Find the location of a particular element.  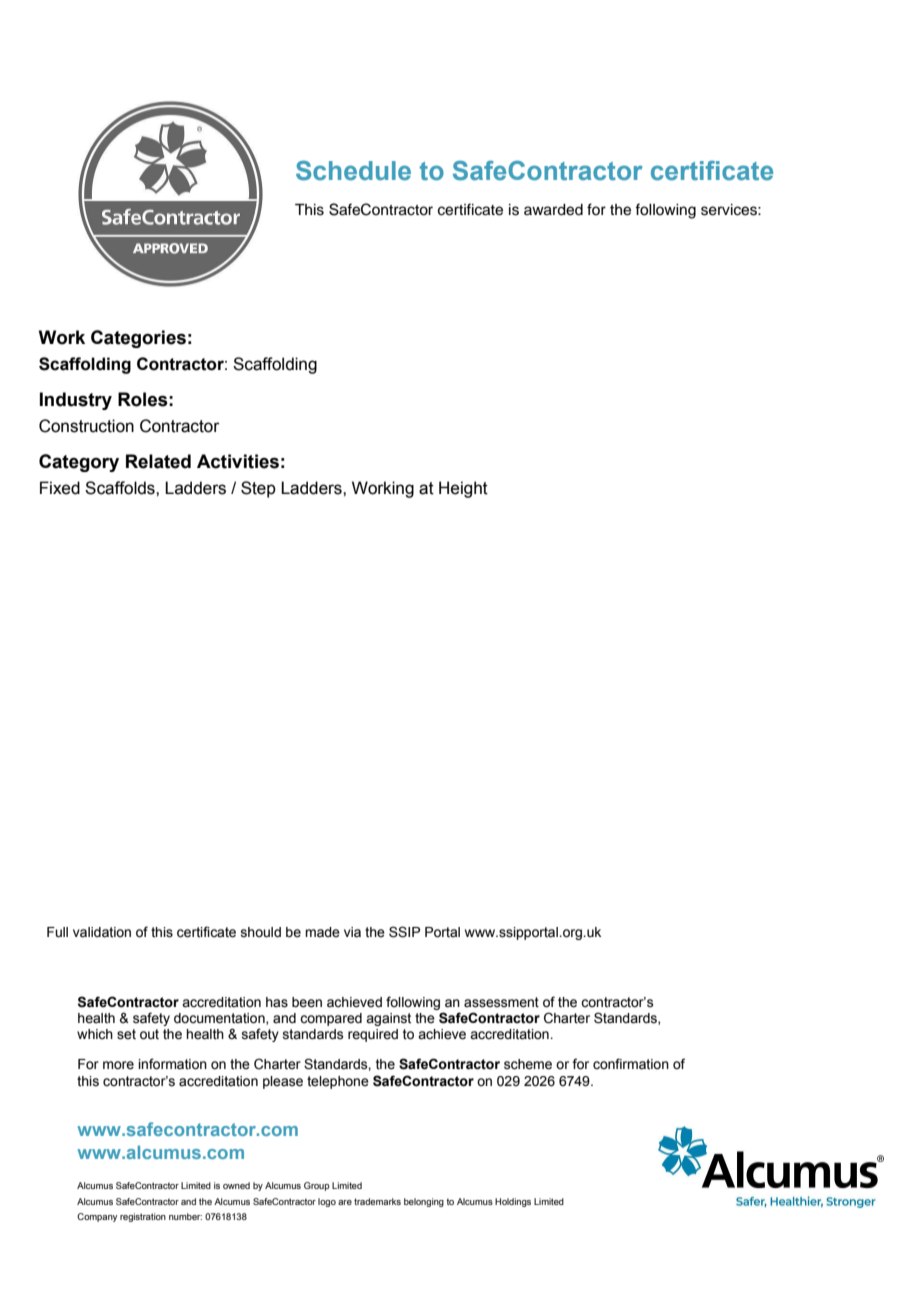

Step is located at coordinates (258, 489).
